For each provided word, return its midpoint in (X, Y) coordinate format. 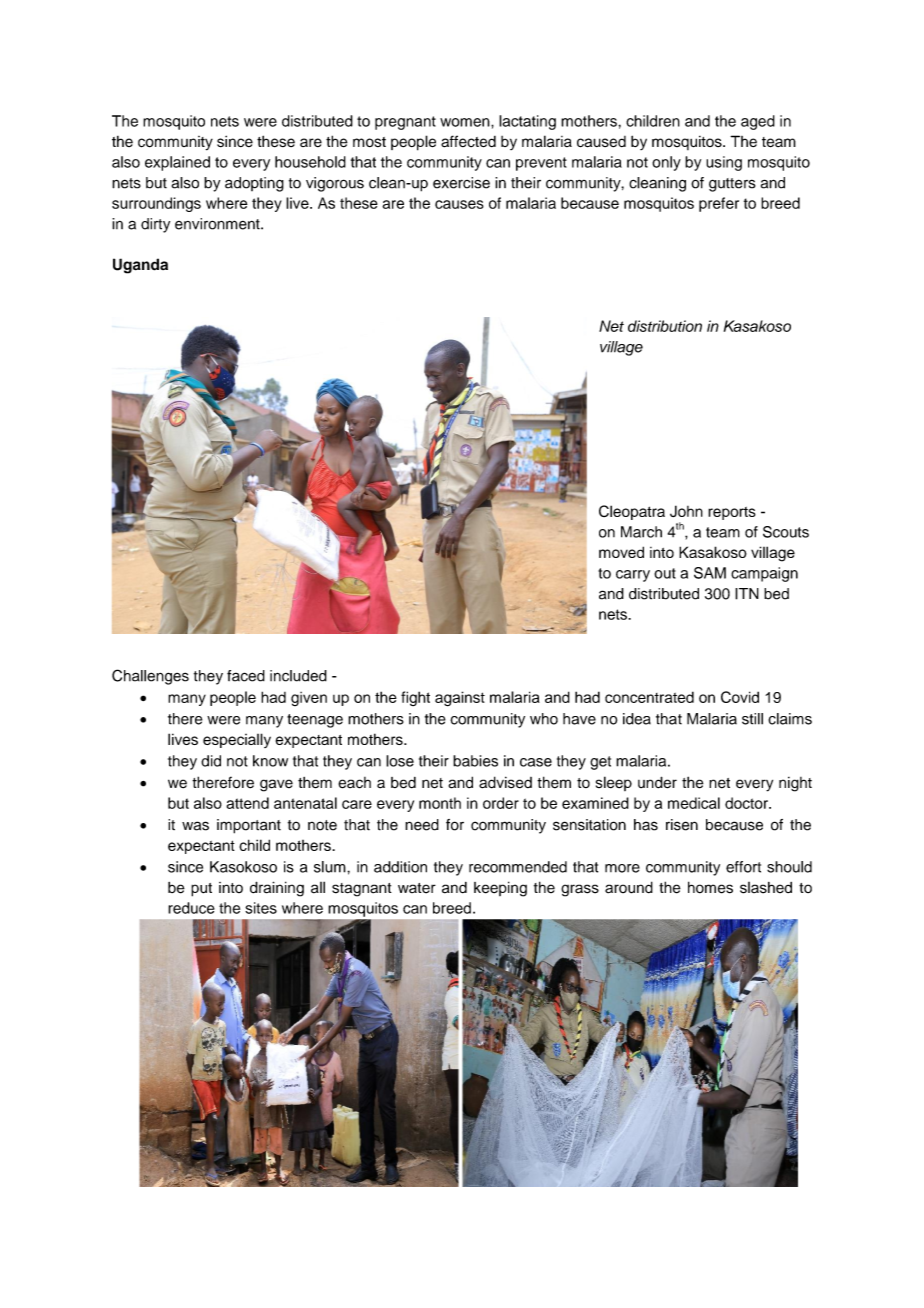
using (724, 163)
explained (177, 163)
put (201, 890)
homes (710, 887)
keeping (500, 889)
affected (468, 141)
